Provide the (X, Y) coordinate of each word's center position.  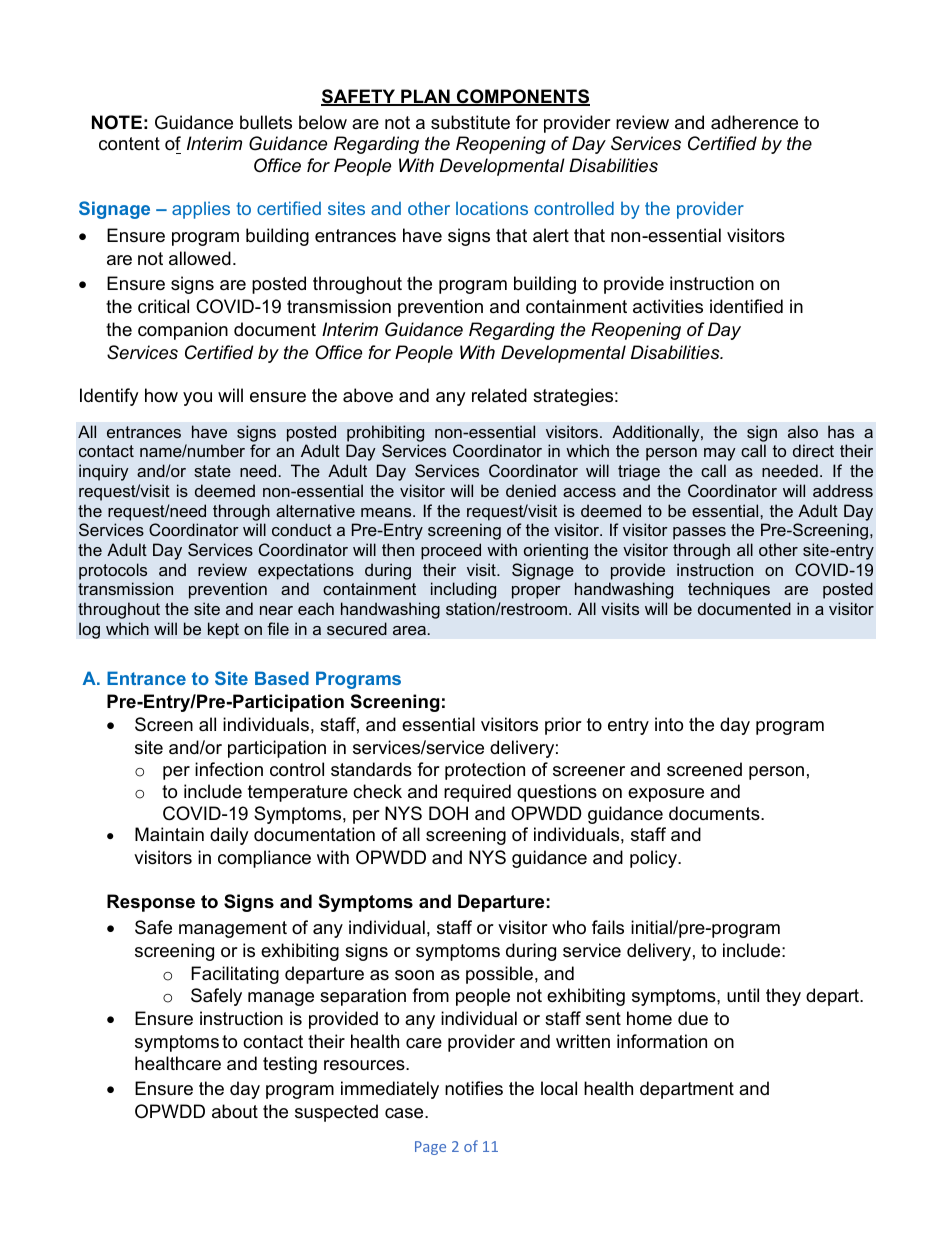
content (129, 144)
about (235, 1111)
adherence (754, 122)
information (662, 1041)
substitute (470, 122)
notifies (474, 1088)
